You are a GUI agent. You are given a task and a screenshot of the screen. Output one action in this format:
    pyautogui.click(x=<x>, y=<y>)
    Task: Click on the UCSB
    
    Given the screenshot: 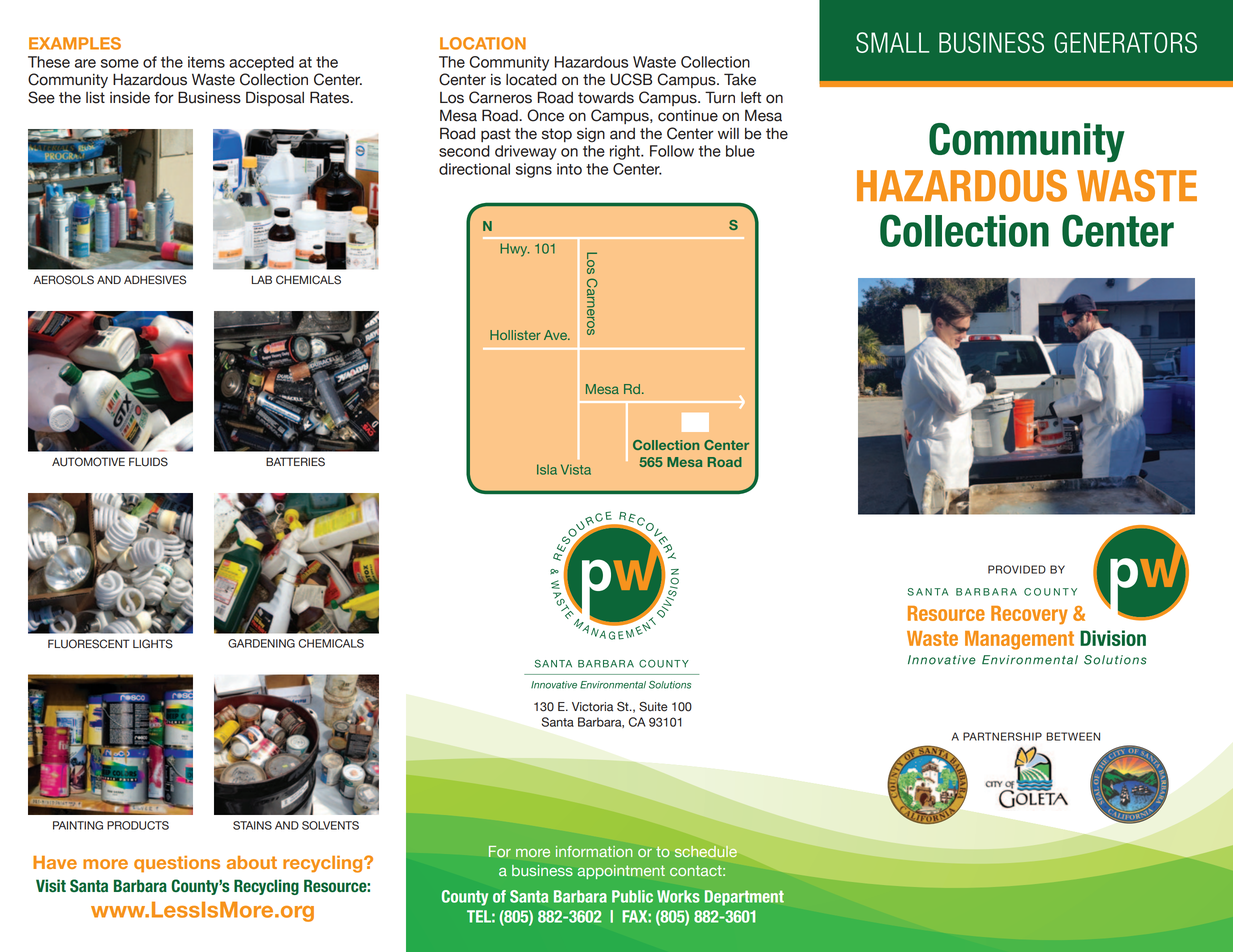 What is the action you would take?
    pyautogui.click(x=631, y=79)
